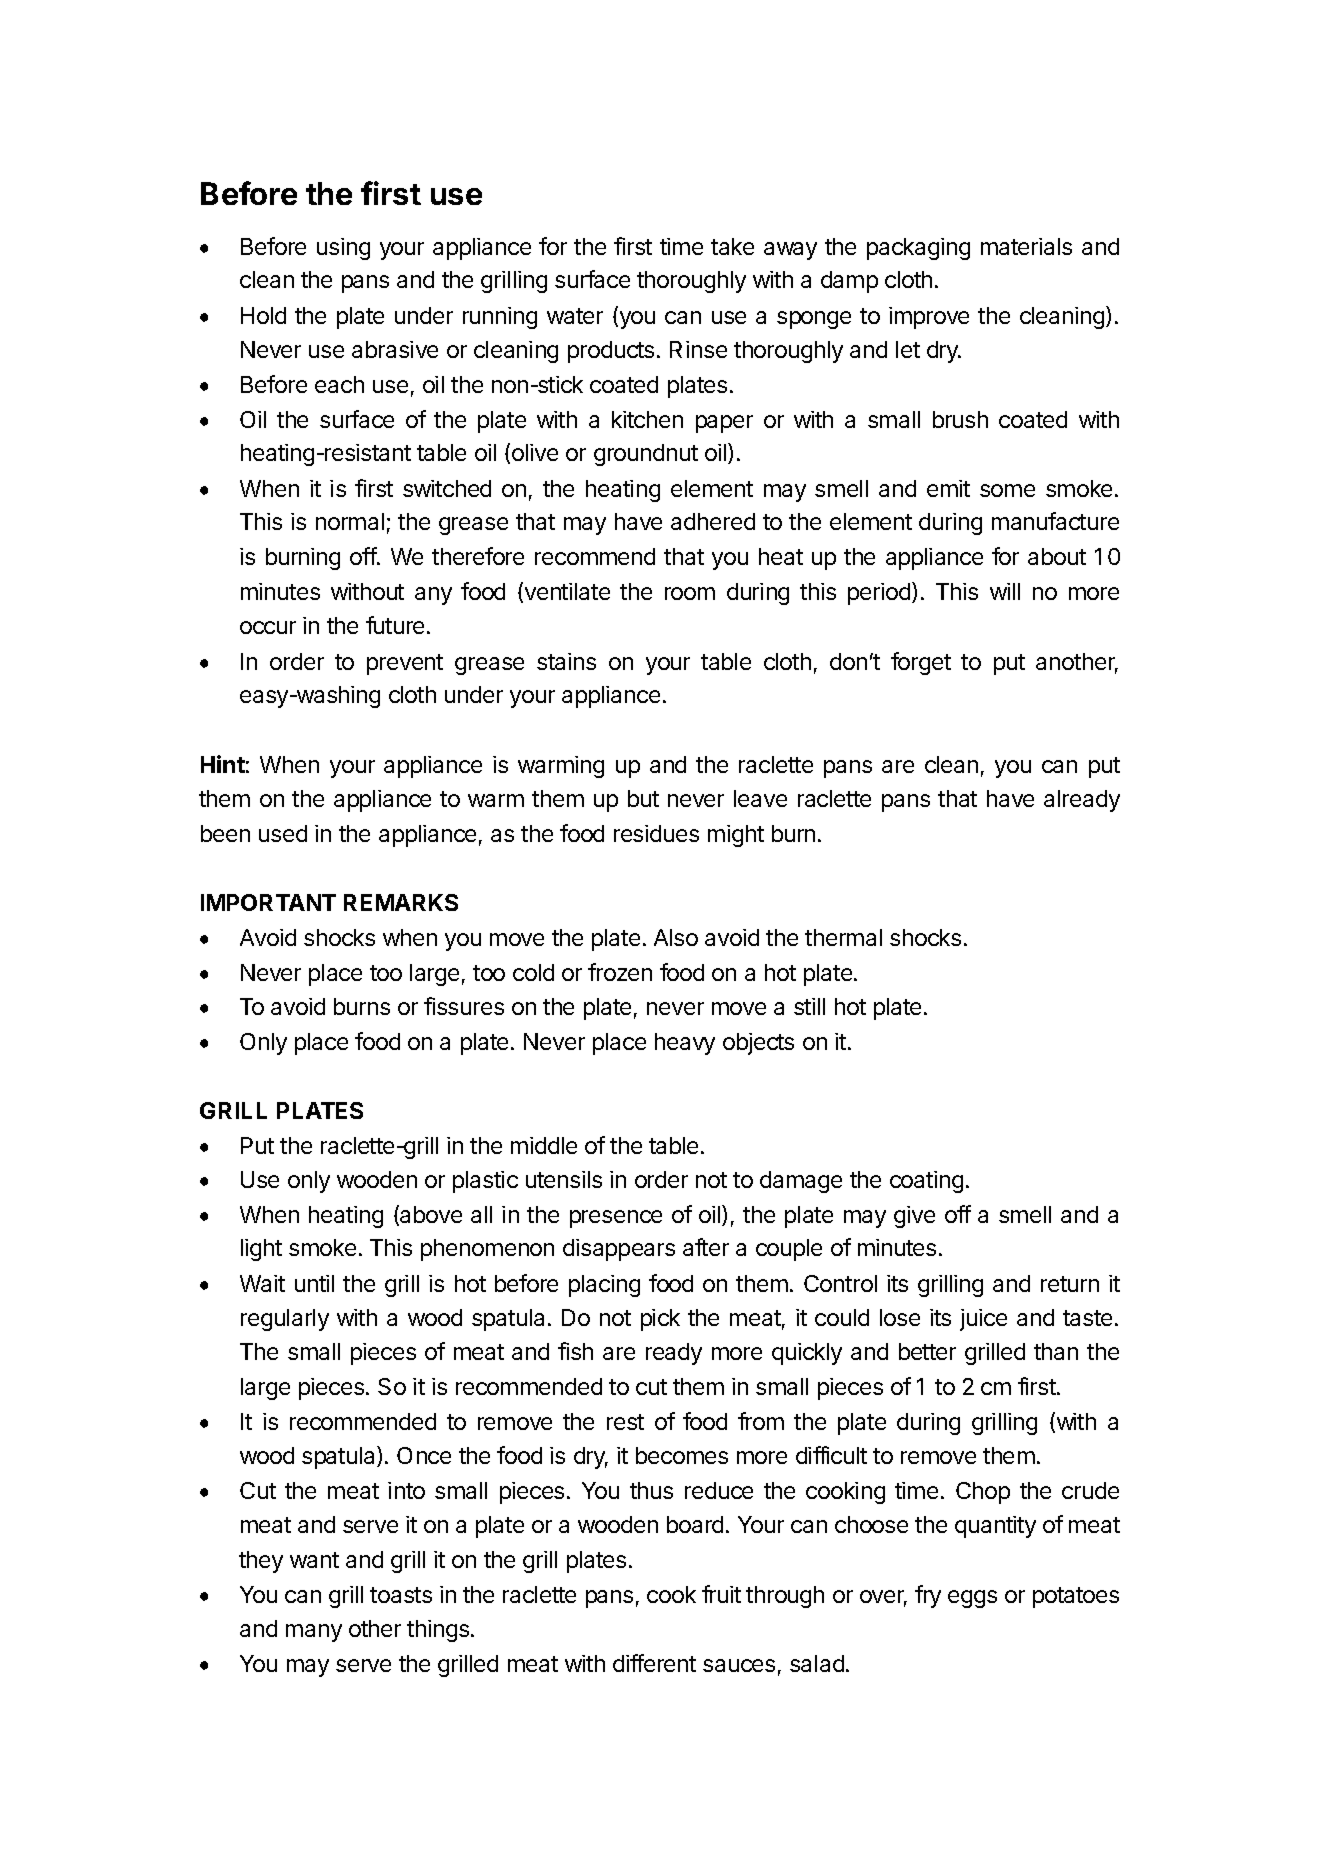 The width and height of the screenshot is (1319, 1866). I want to click on coating, so click(926, 1182).
